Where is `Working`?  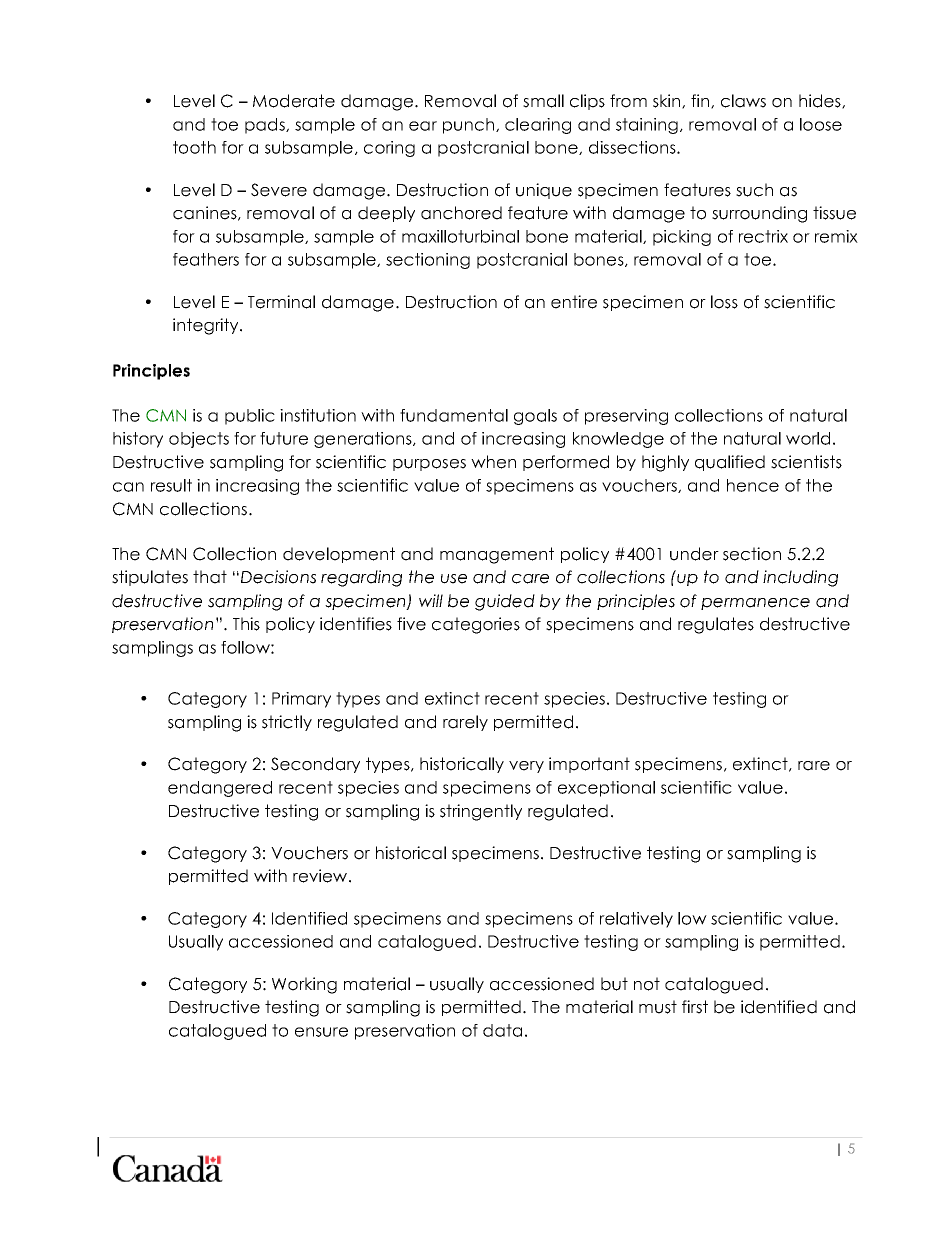
Working is located at coordinates (304, 985).
